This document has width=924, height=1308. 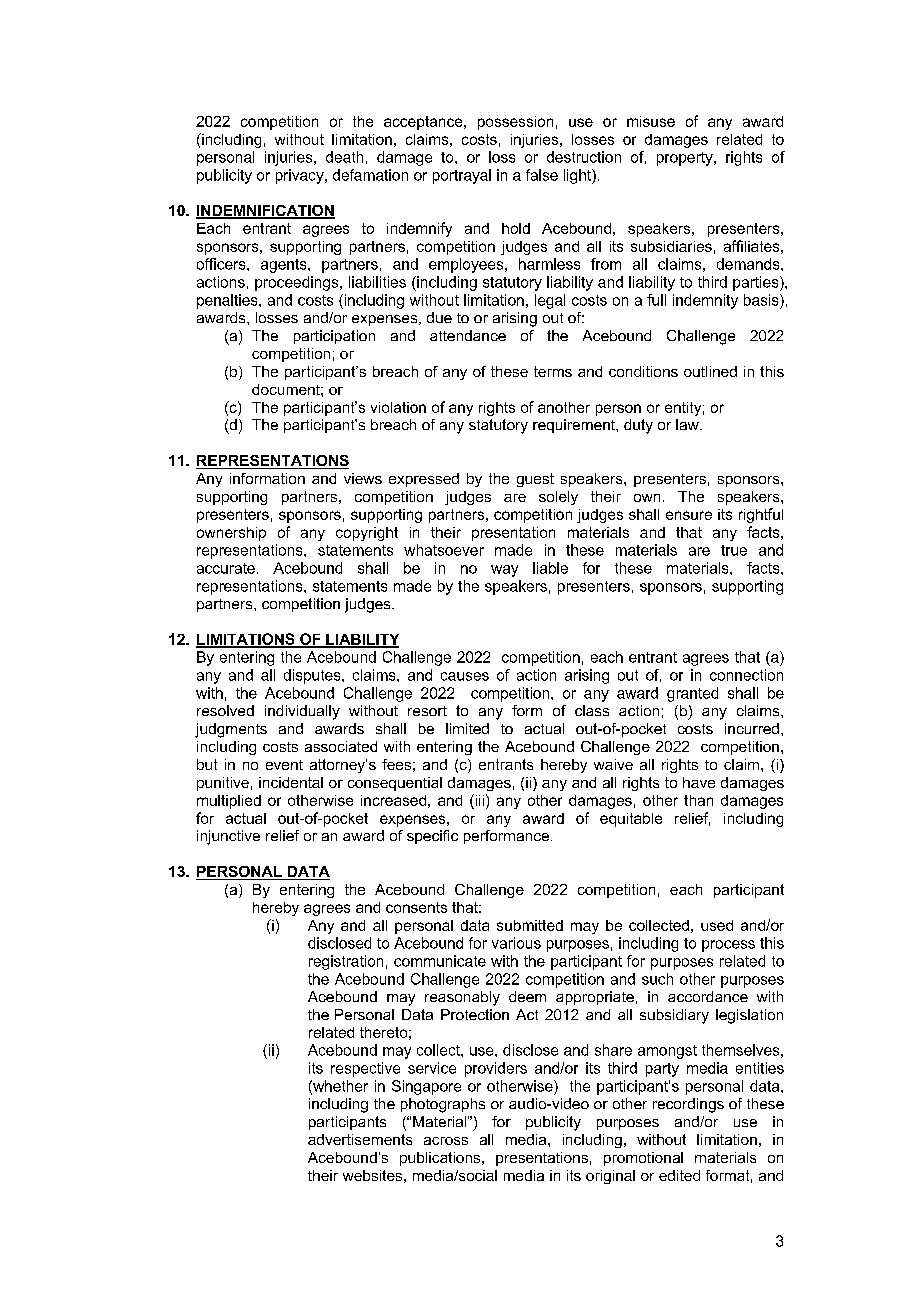 What do you see at coordinates (689, 515) in the document?
I see `ensure` at bounding box center [689, 515].
